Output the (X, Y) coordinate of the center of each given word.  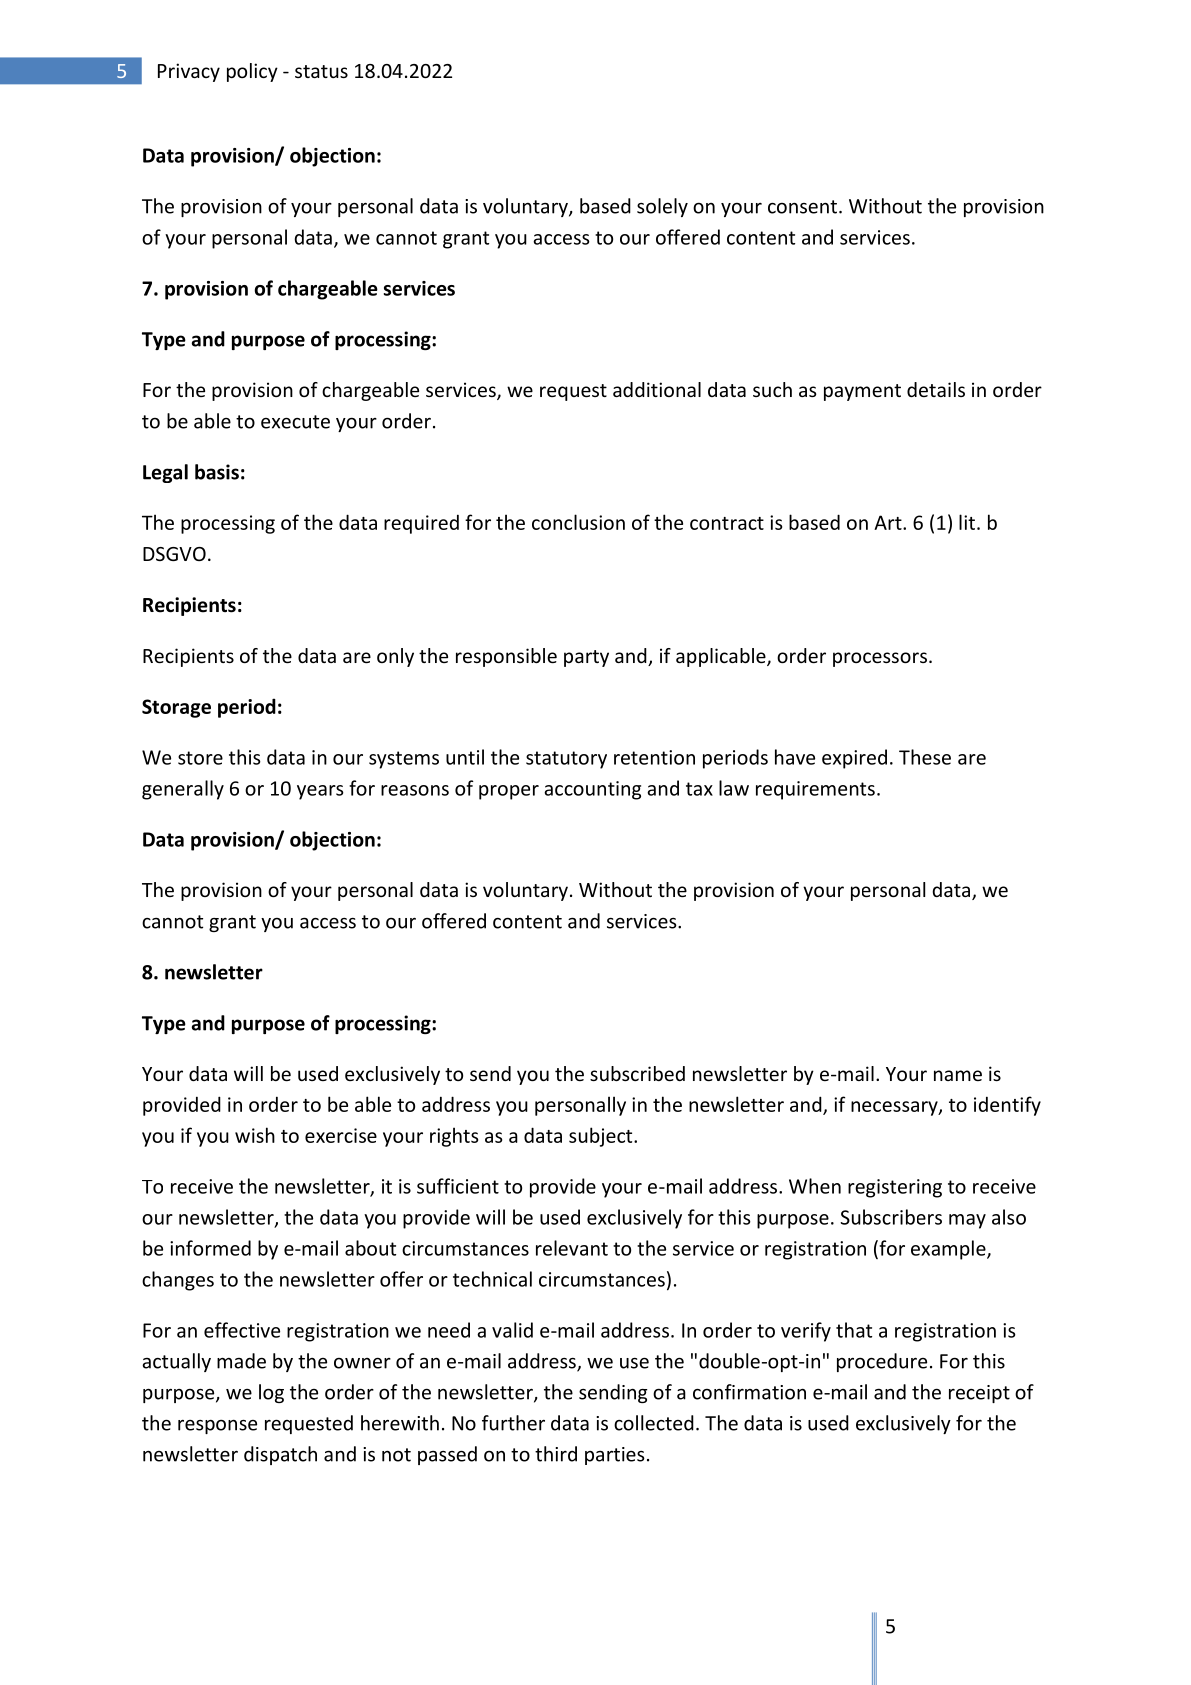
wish (255, 1135)
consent (804, 207)
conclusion (578, 522)
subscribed (637, 1073)
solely (662, 207)
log (271, 1393)
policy (252, 72)
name (958, 1075)
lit (967, 522)
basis (217, 472)
